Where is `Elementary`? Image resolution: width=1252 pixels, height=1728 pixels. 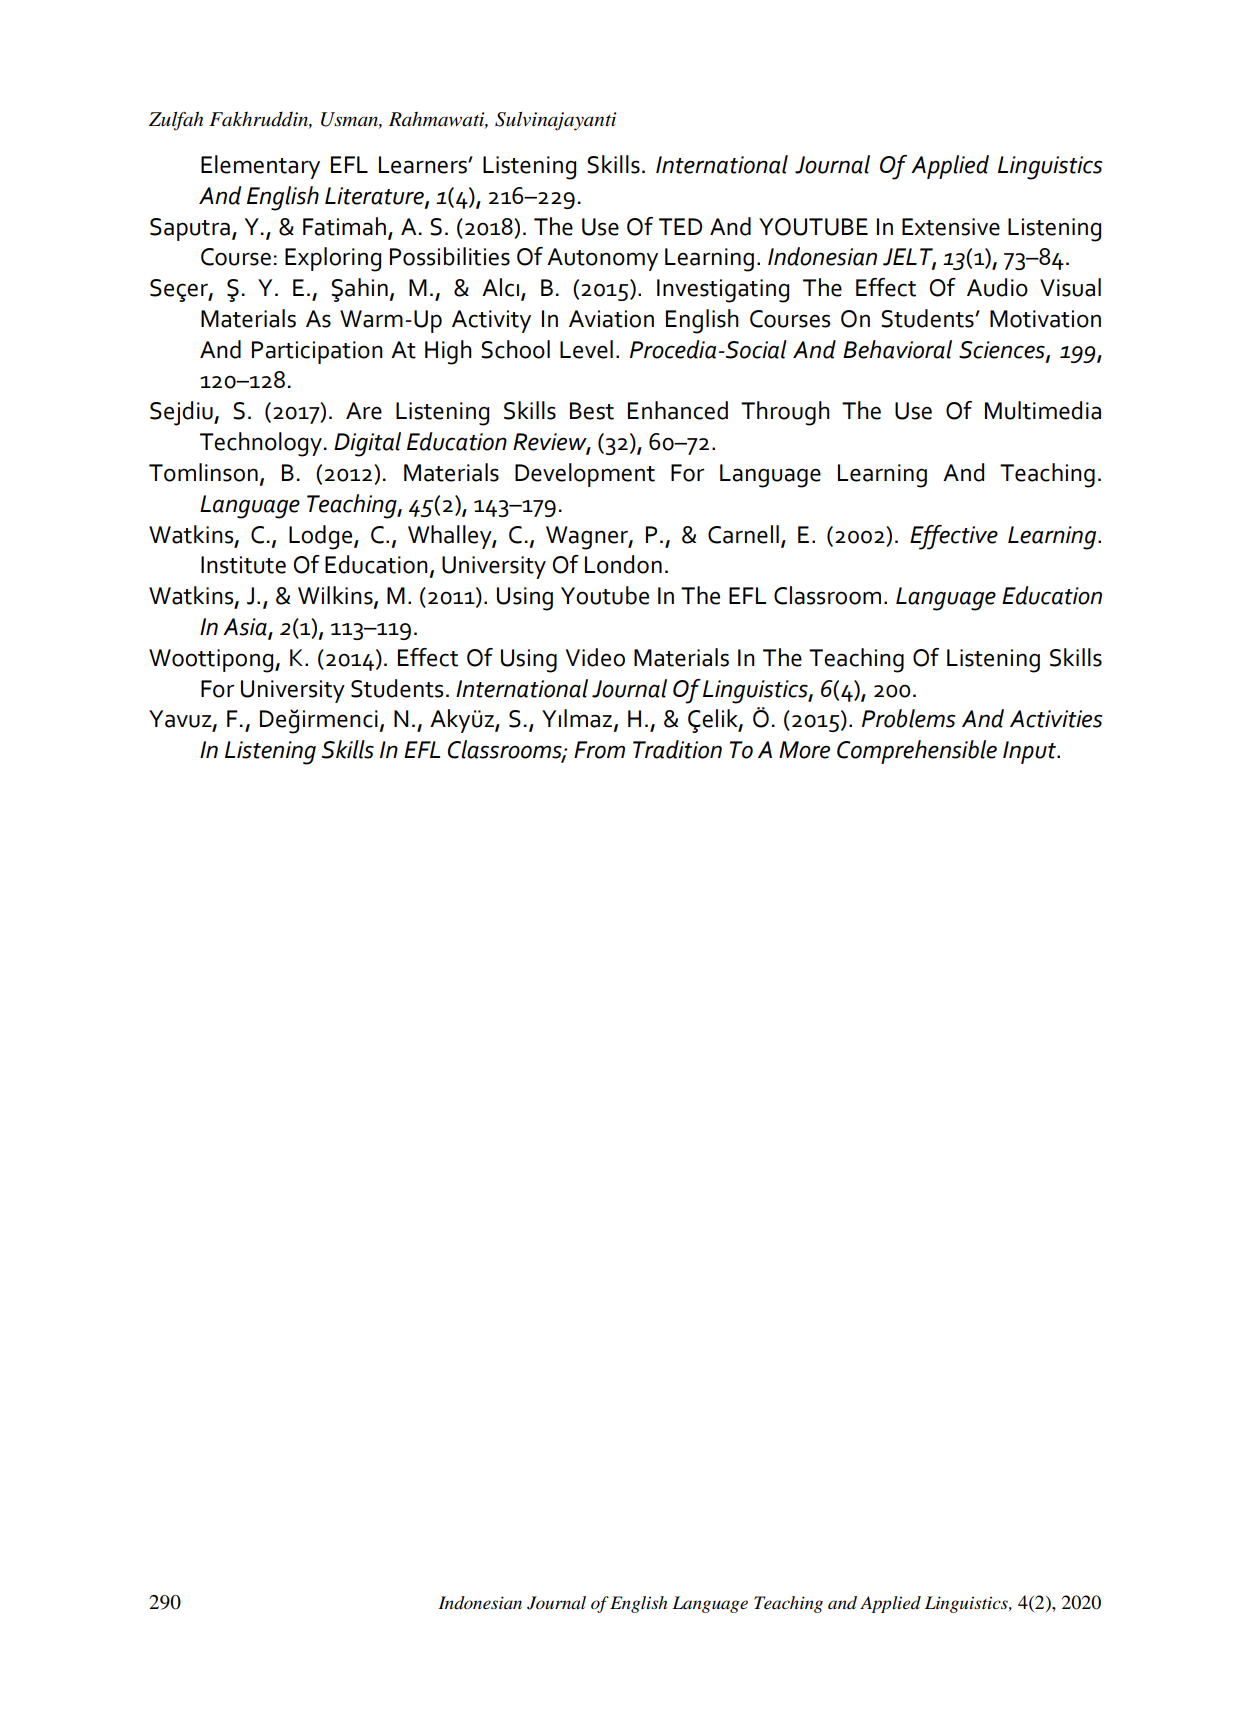 Elementary is located at coordinates (260, 167).
